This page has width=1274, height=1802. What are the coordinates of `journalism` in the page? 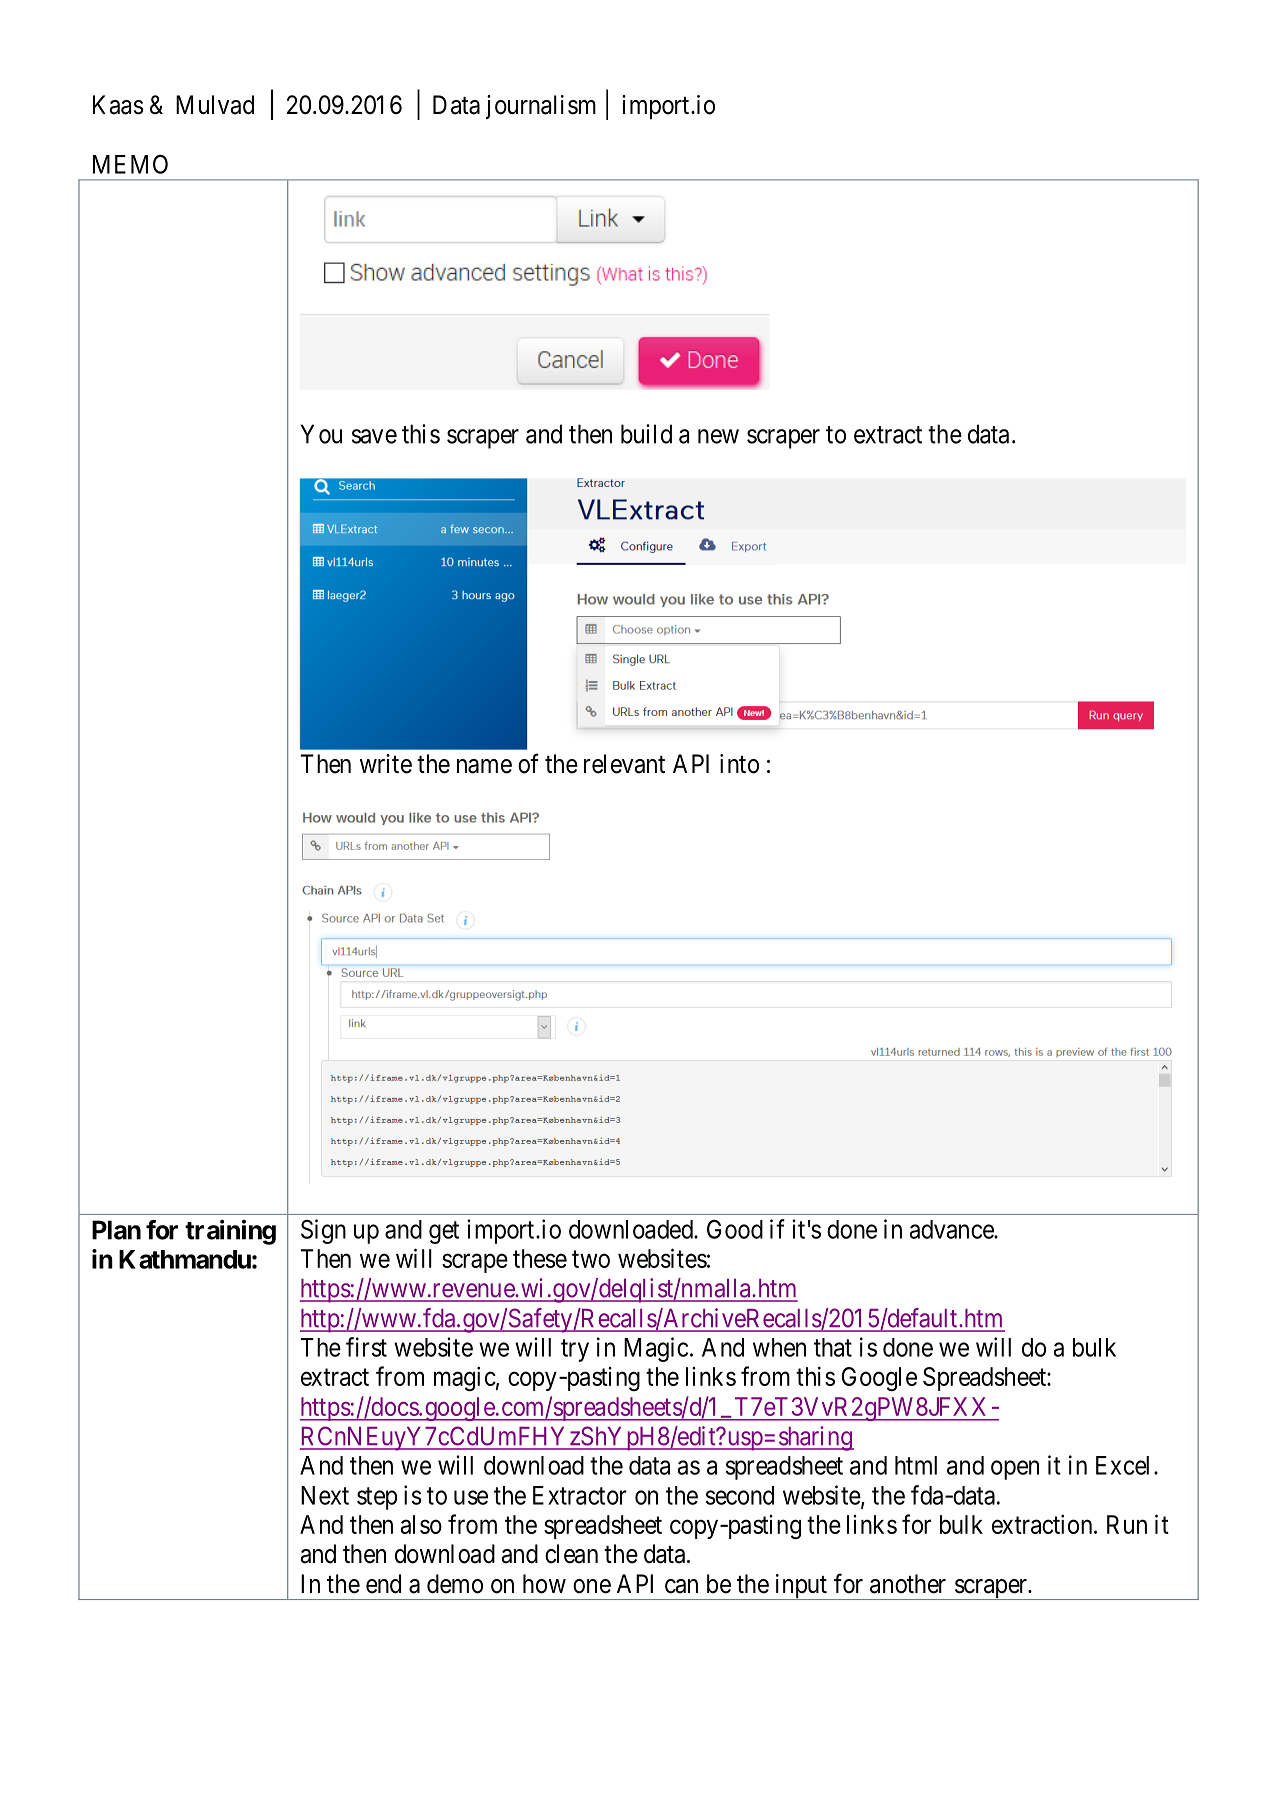 It's located at (541, 107).
